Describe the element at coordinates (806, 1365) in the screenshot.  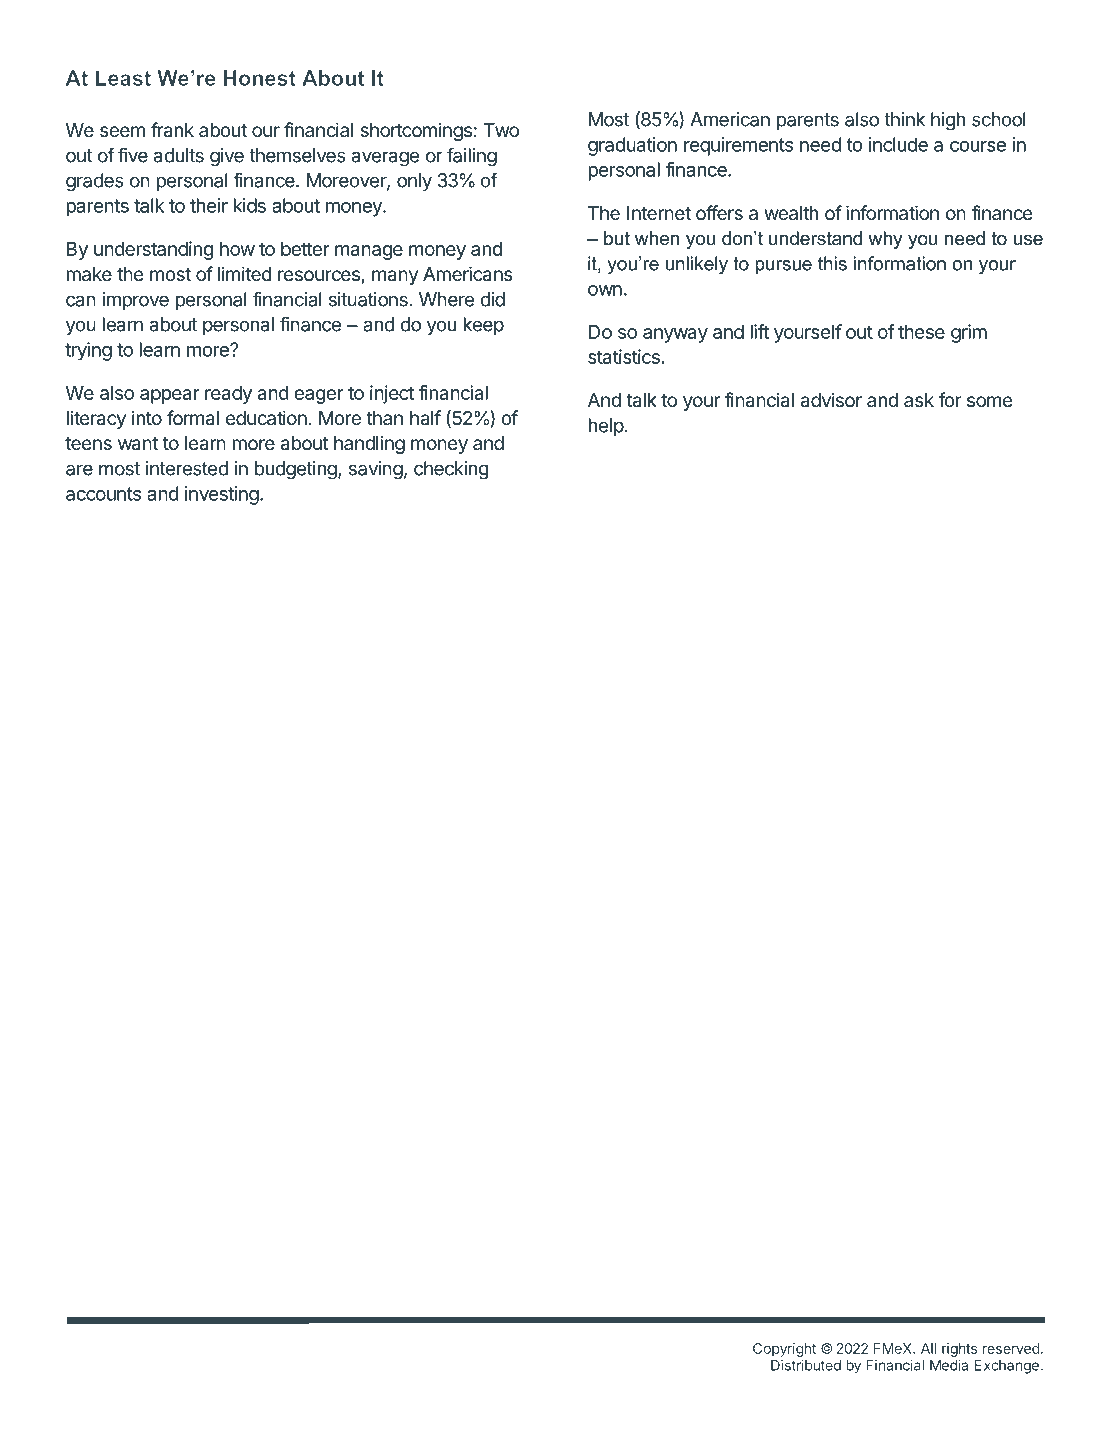
I see `Distributed` at that location.
